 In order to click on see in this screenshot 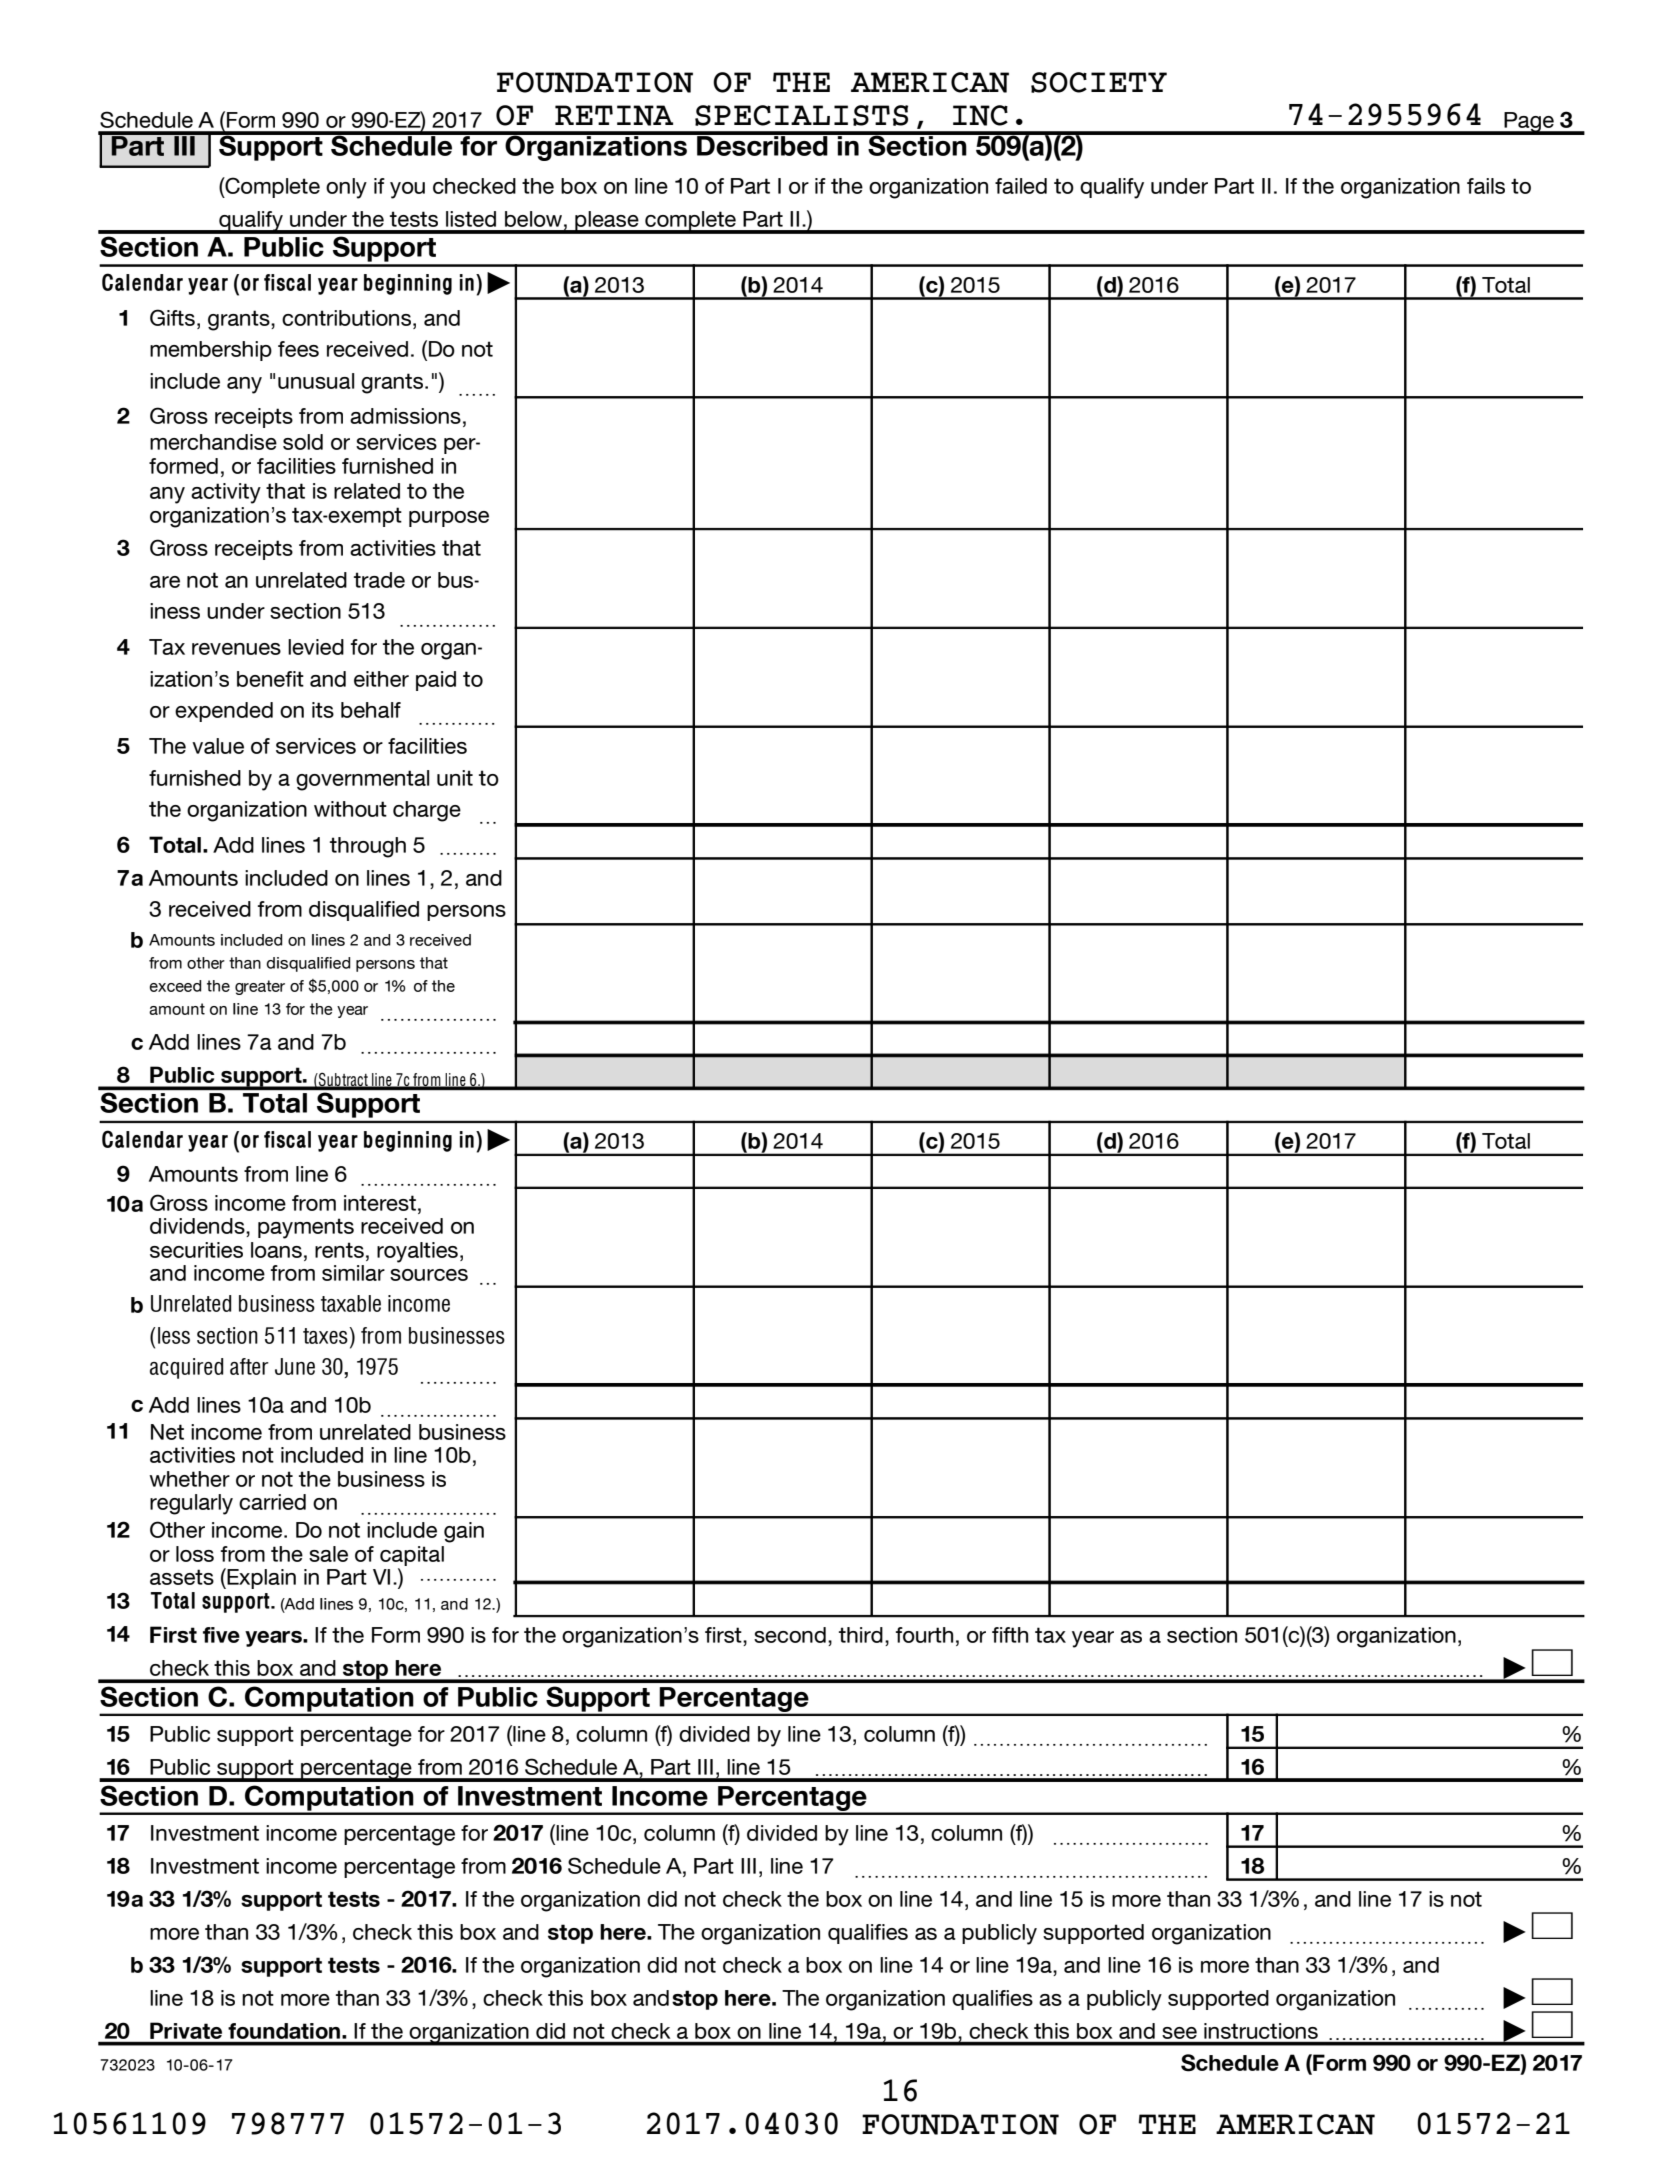, I will do `click(1180, 2033)`.
